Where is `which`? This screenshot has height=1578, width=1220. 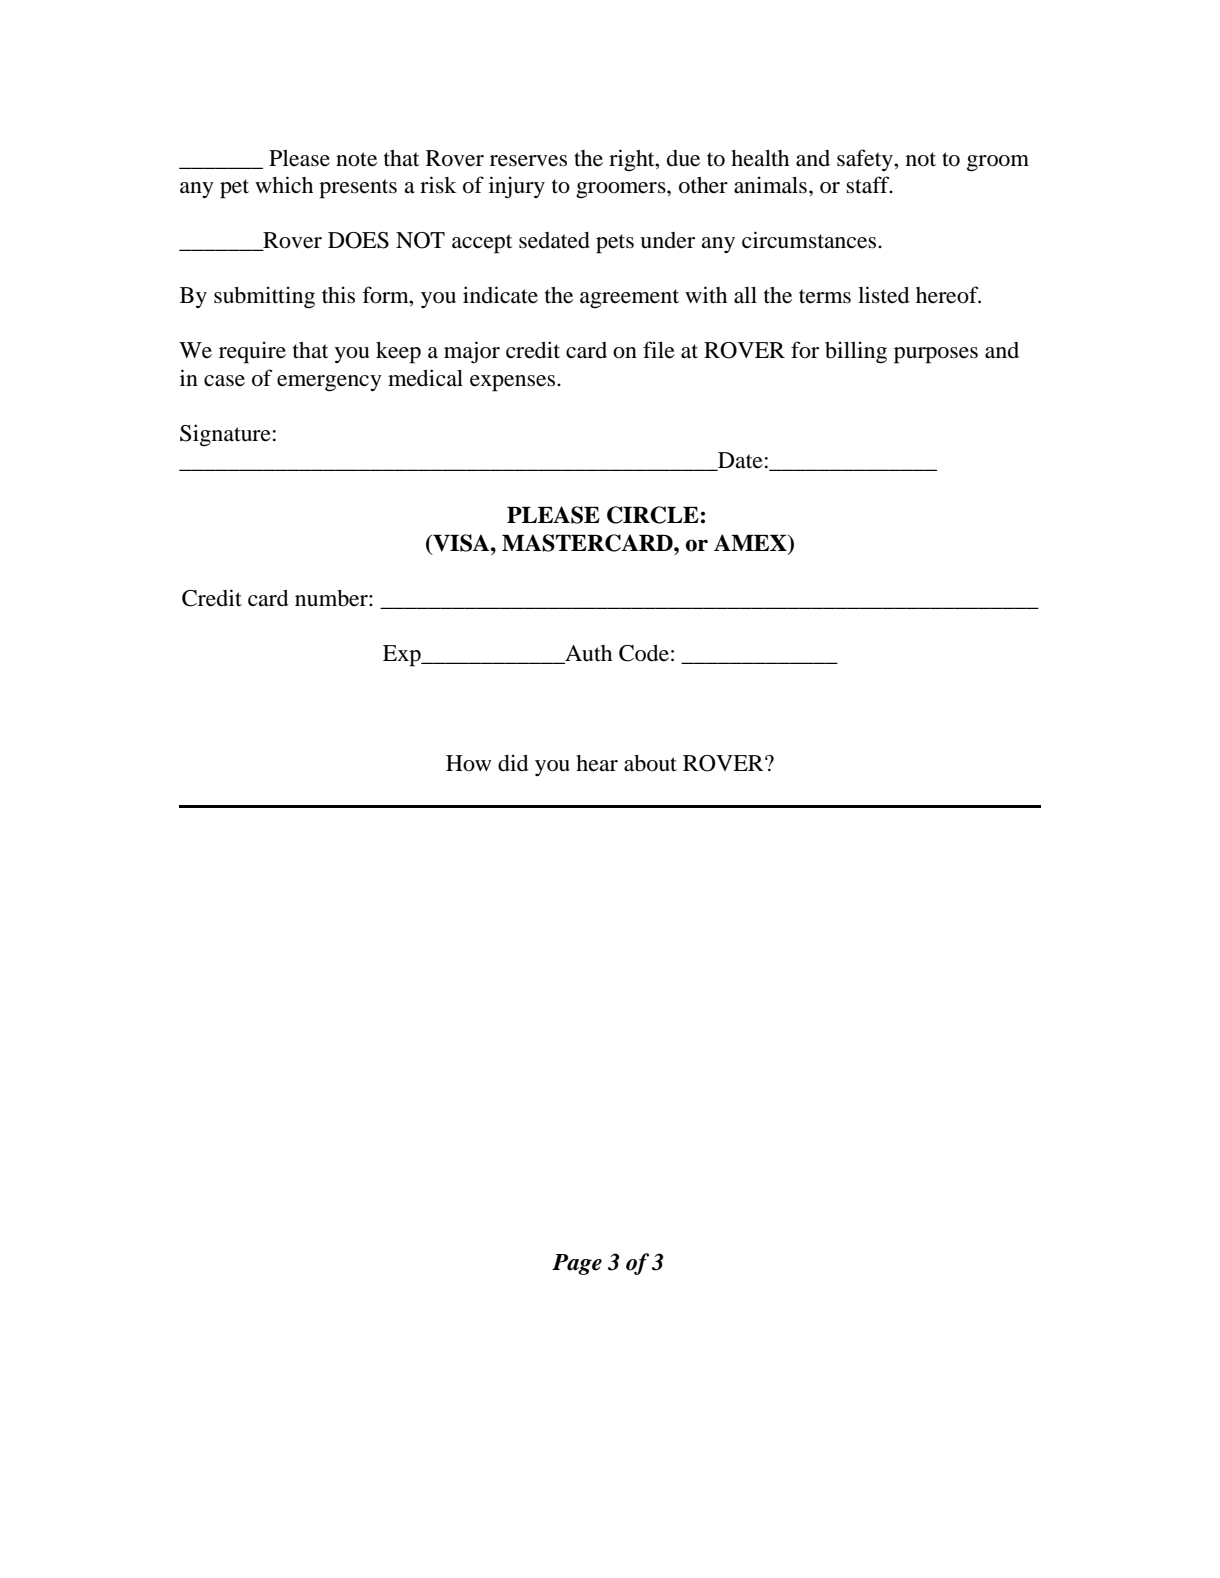 which is located at coordinates (284, 184).
